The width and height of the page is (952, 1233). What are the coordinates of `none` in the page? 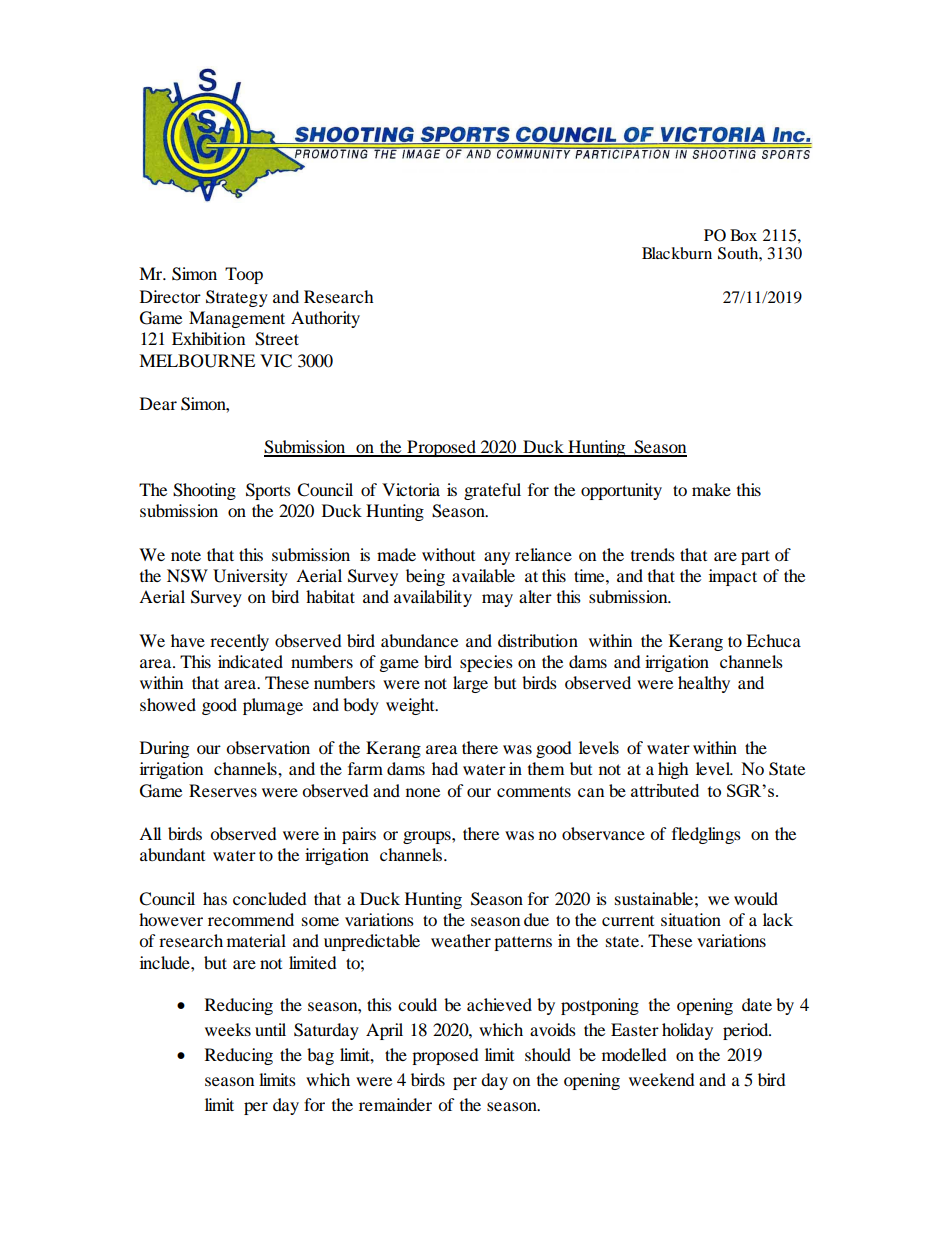 It's located at (423, 792).
